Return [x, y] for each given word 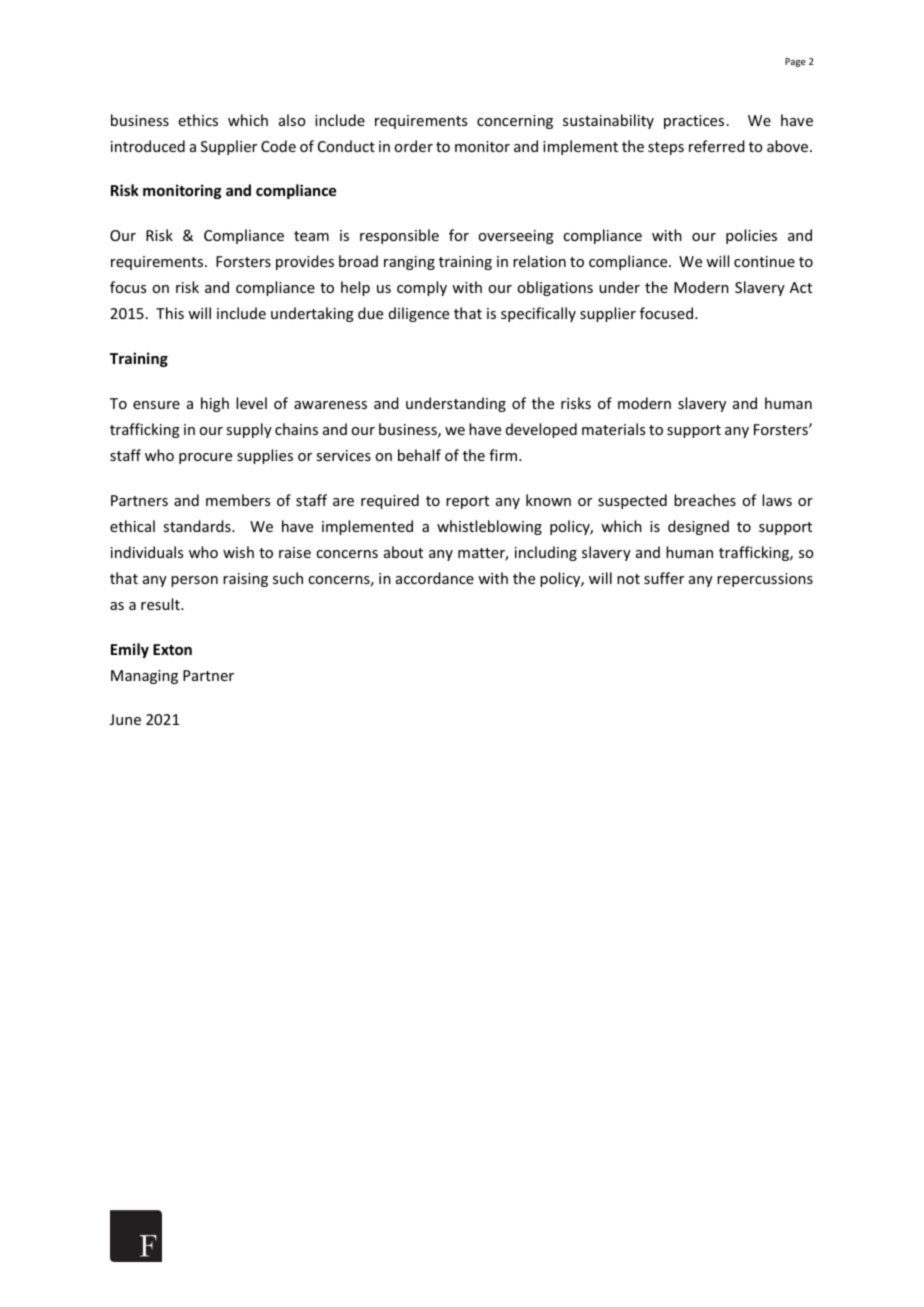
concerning [515, 122]
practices [694, 122]
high [215, 404]
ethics [198, 120]
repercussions [765, 580]
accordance [435, 578]
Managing [144, 677]
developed [541, 430]
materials [613, 429]
